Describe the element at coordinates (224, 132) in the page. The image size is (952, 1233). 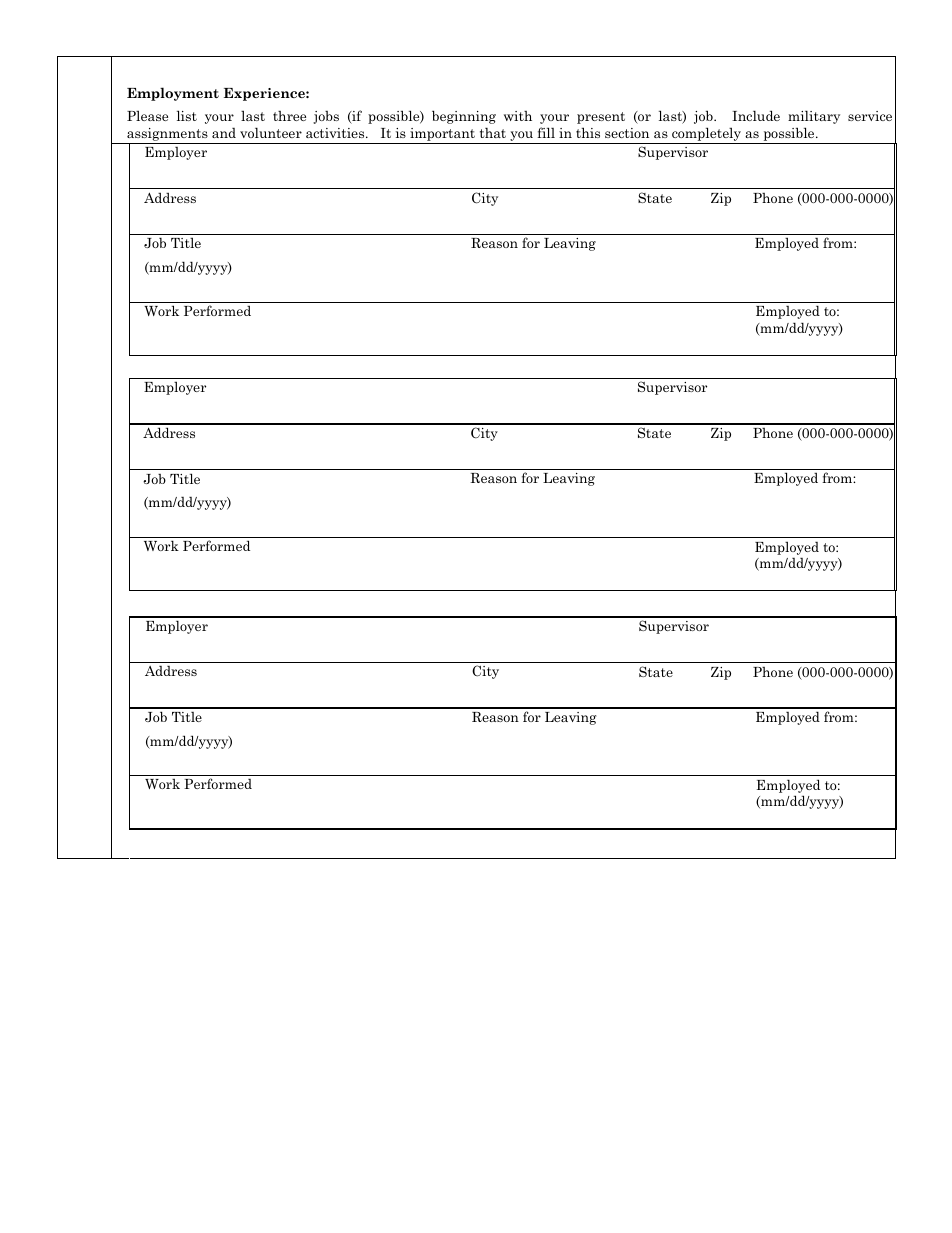
I see `and` at that location.
